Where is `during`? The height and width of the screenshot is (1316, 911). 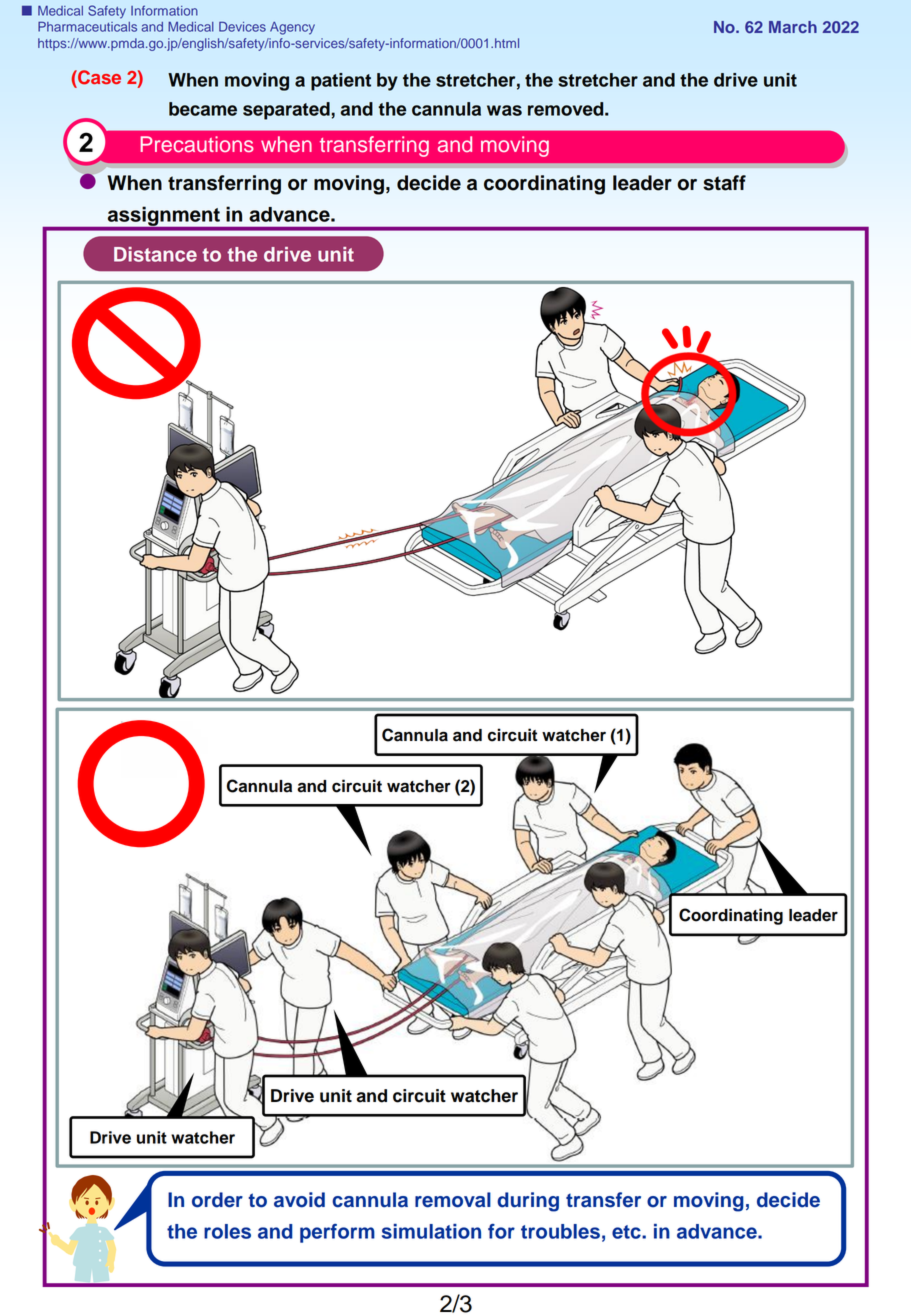
during is located at coordinates (528, 1202).
